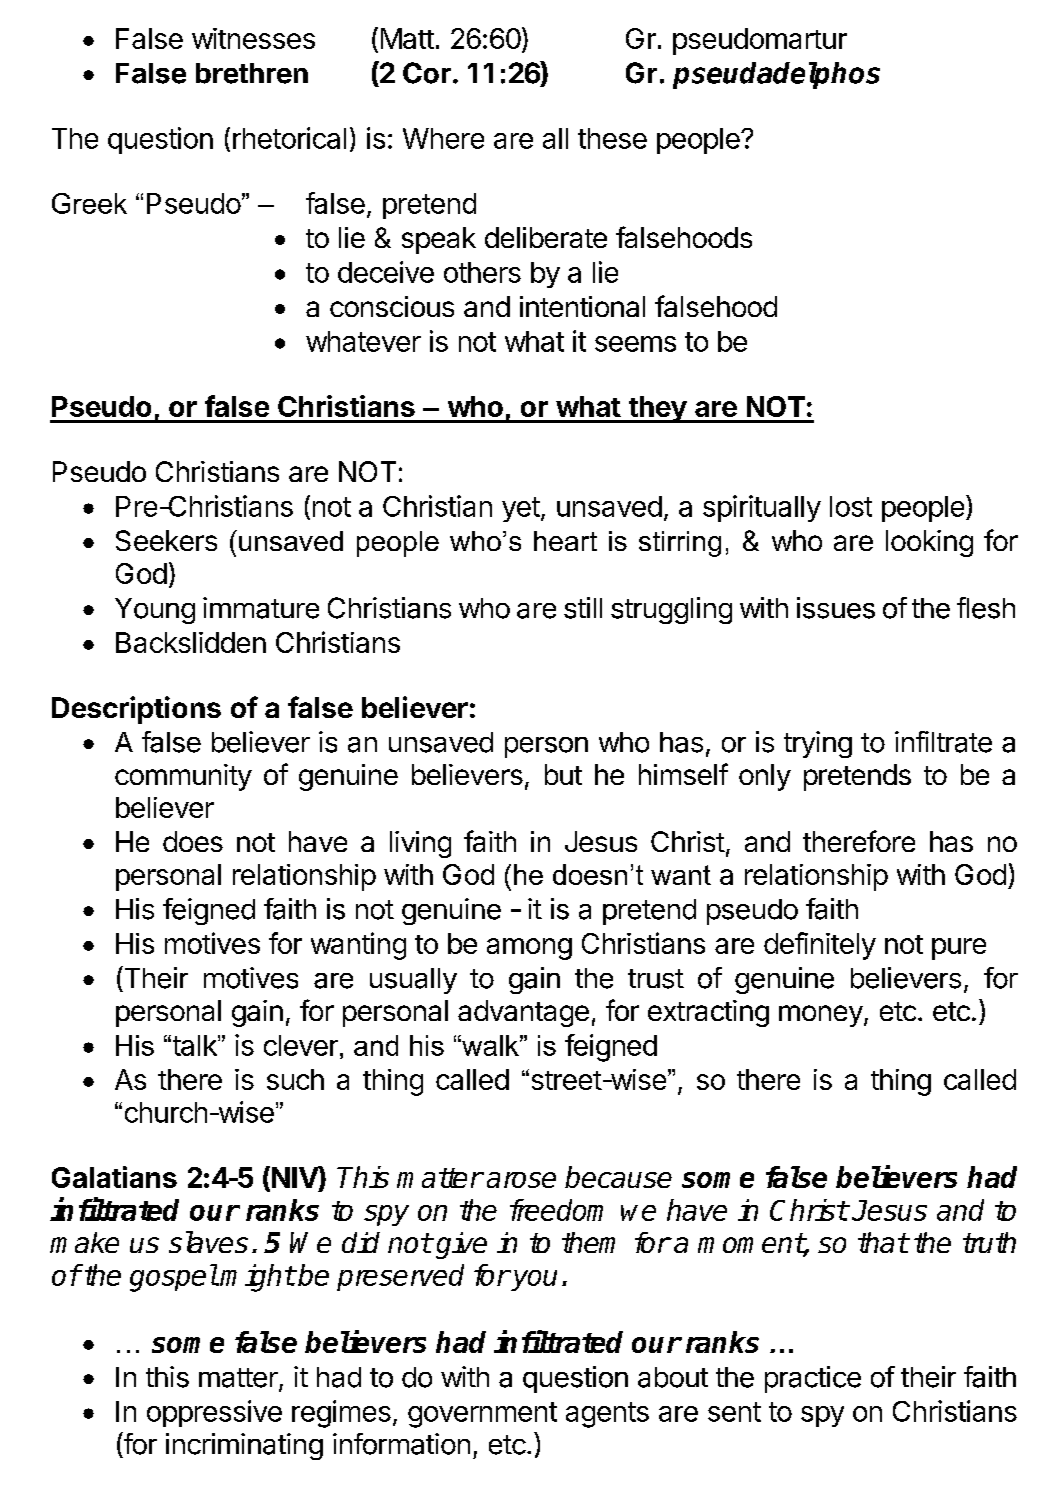 Image resolution: width=1054 pixels, height=1492 pixels. What do you see at coordinates (546, 237) in the page?
I see `deliberate` at bounding box center [546, 237].
